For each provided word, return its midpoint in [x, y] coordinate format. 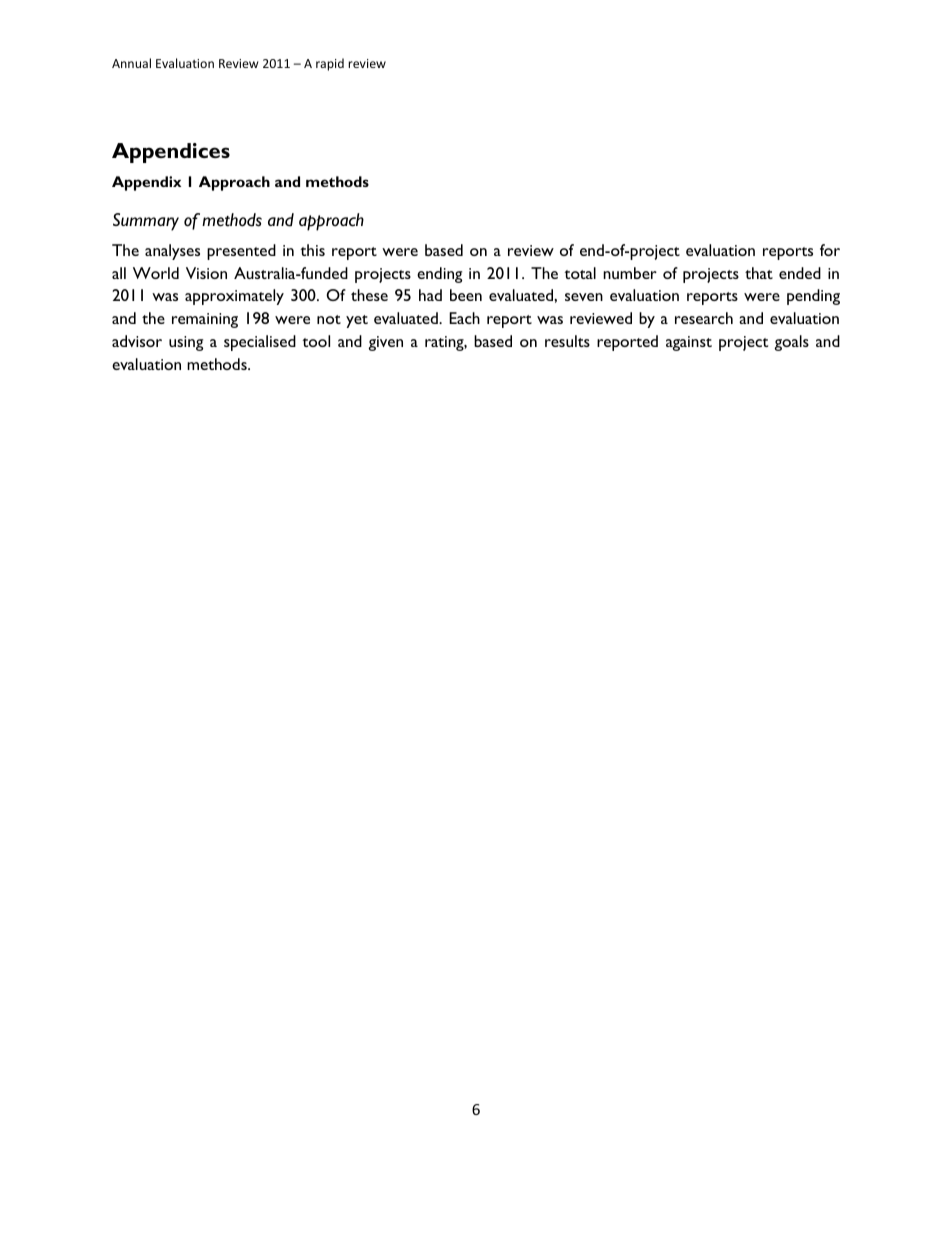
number [630, 273]
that [759, 273]
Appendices [171, 153]
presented [241, 252]
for [830, 250]
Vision [206, 273]
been [466, 295]
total [580, 273]
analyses [172, 252]
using [186, 343]
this [312, 250]
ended [800, 273]
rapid [330, 64]
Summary [146, 222]
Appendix [146, 183]
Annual [131, 63]
